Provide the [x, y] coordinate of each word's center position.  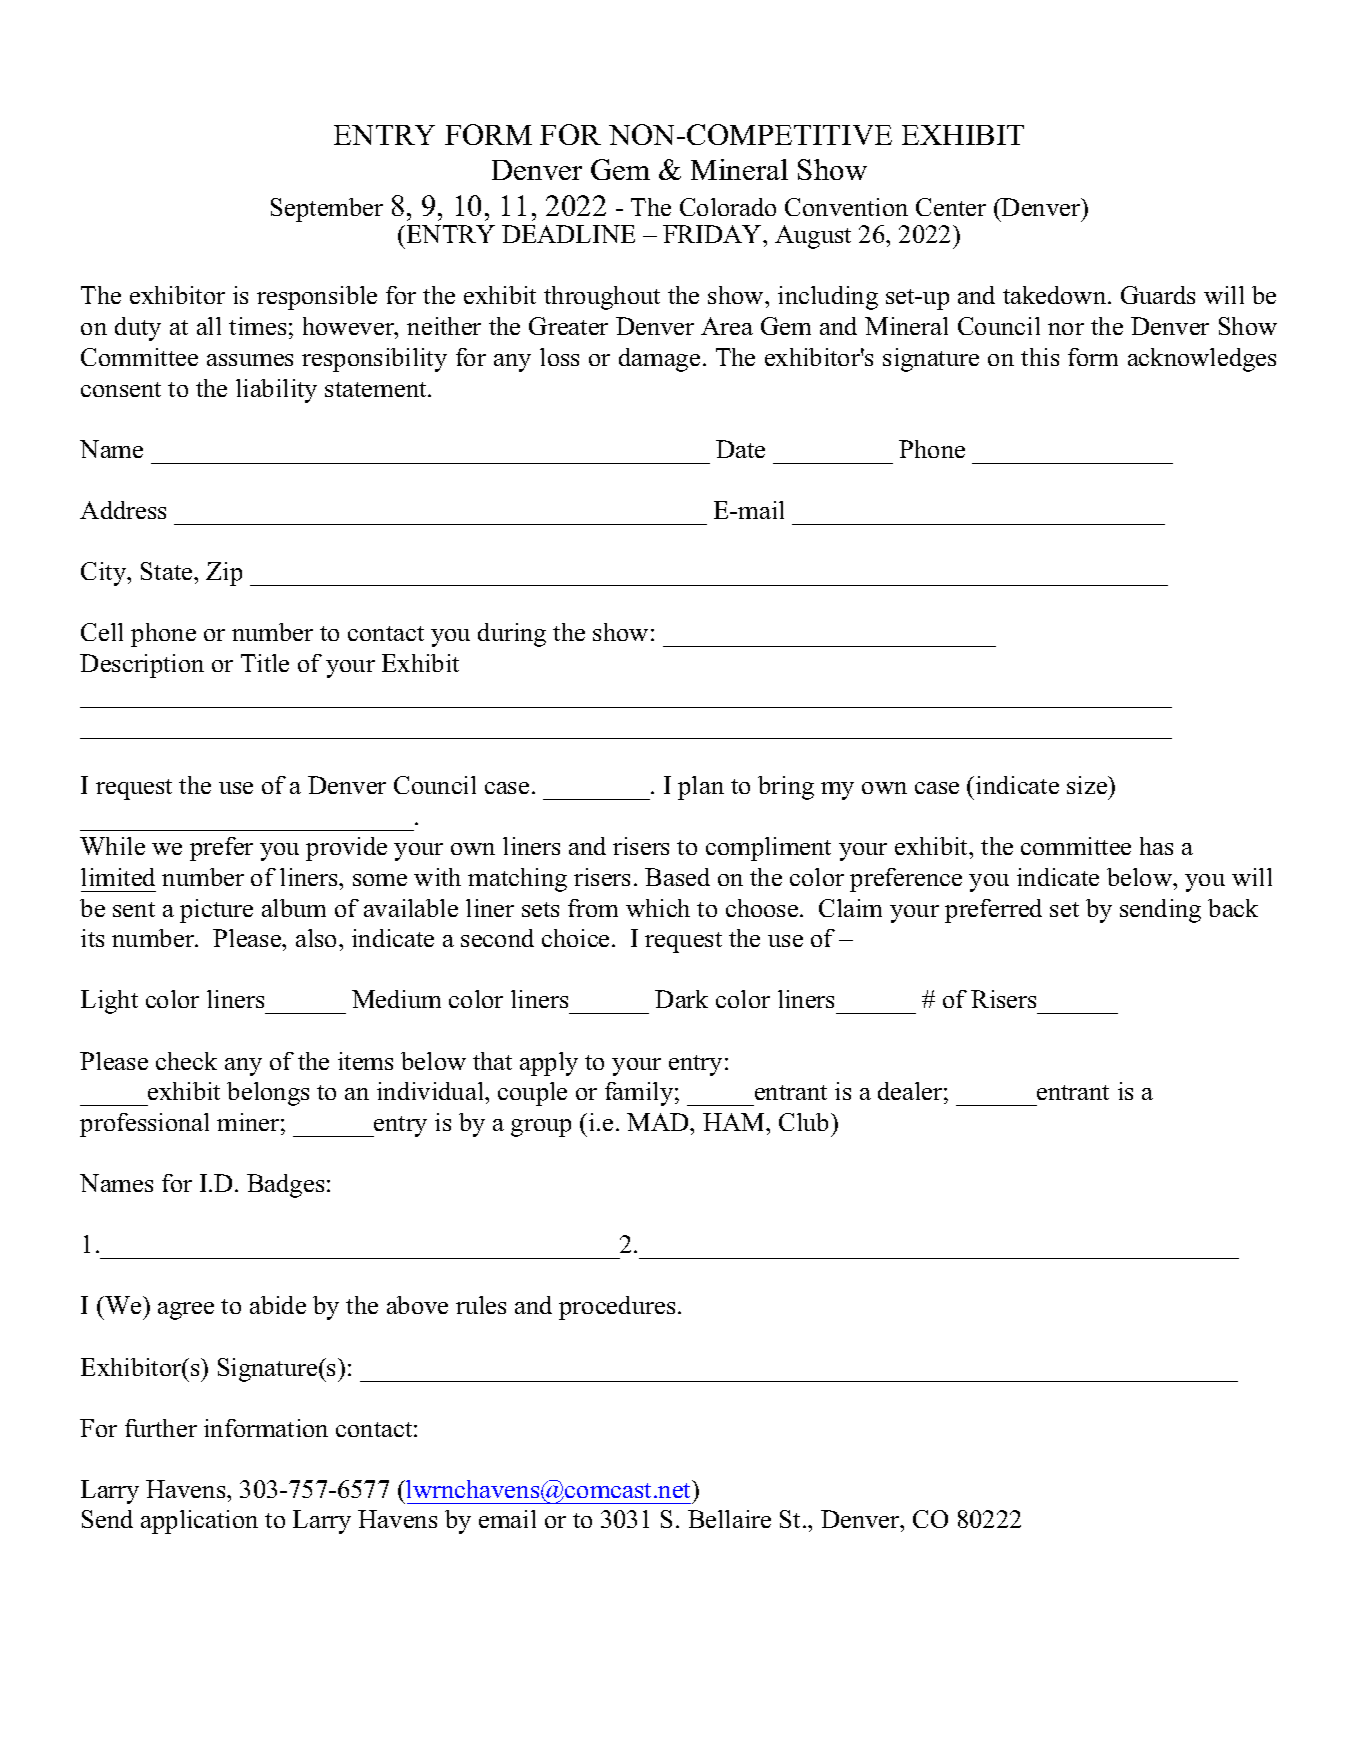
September [327, 210]
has [1156, 846]
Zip [224, 574]
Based [677, 877]
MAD [659, 1122]
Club [805, 1122]
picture [216, 911]
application [199, 1522]
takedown [1056, 295]
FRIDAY [713, 234]
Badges [285, 1186]
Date [740, 449]
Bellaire [729, 1519]
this [1040, 357]
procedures [617, 1308]
